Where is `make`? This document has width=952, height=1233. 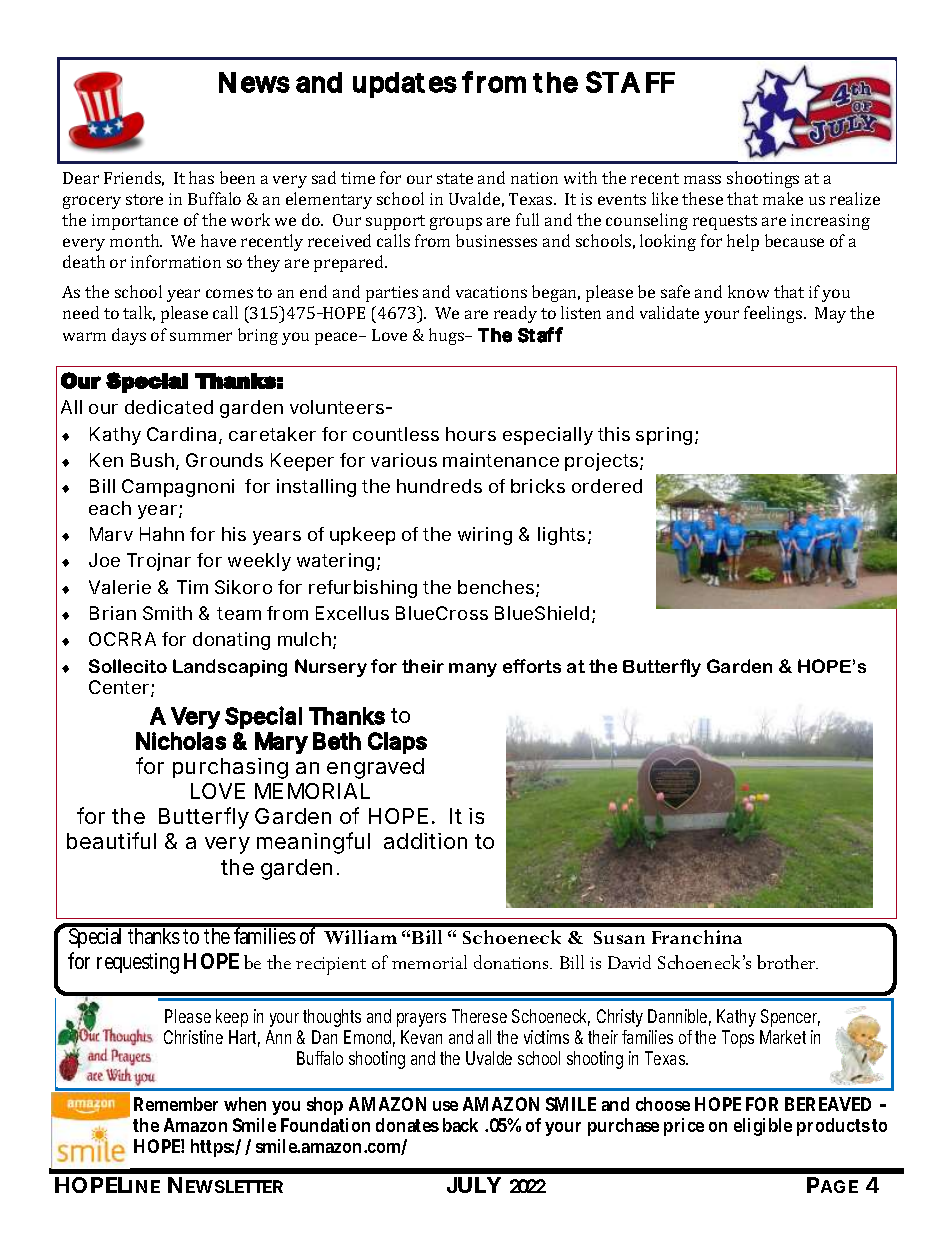
make is located at coordinates (783, 198).
